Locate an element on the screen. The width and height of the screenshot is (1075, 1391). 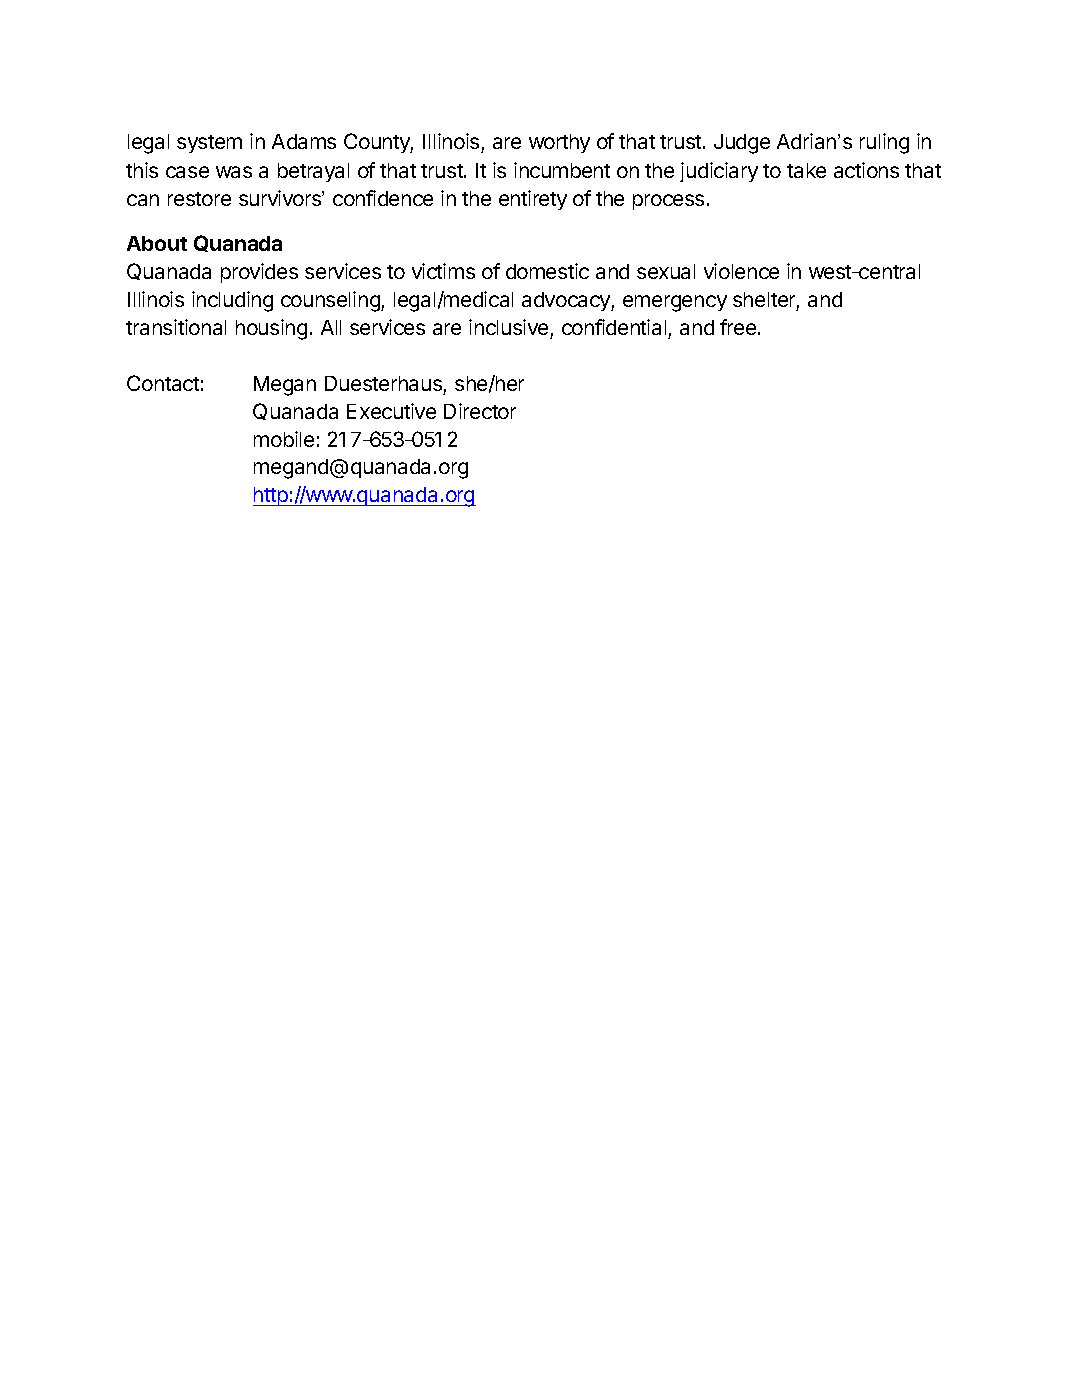
mobile is located at coordinates (284, 439).
